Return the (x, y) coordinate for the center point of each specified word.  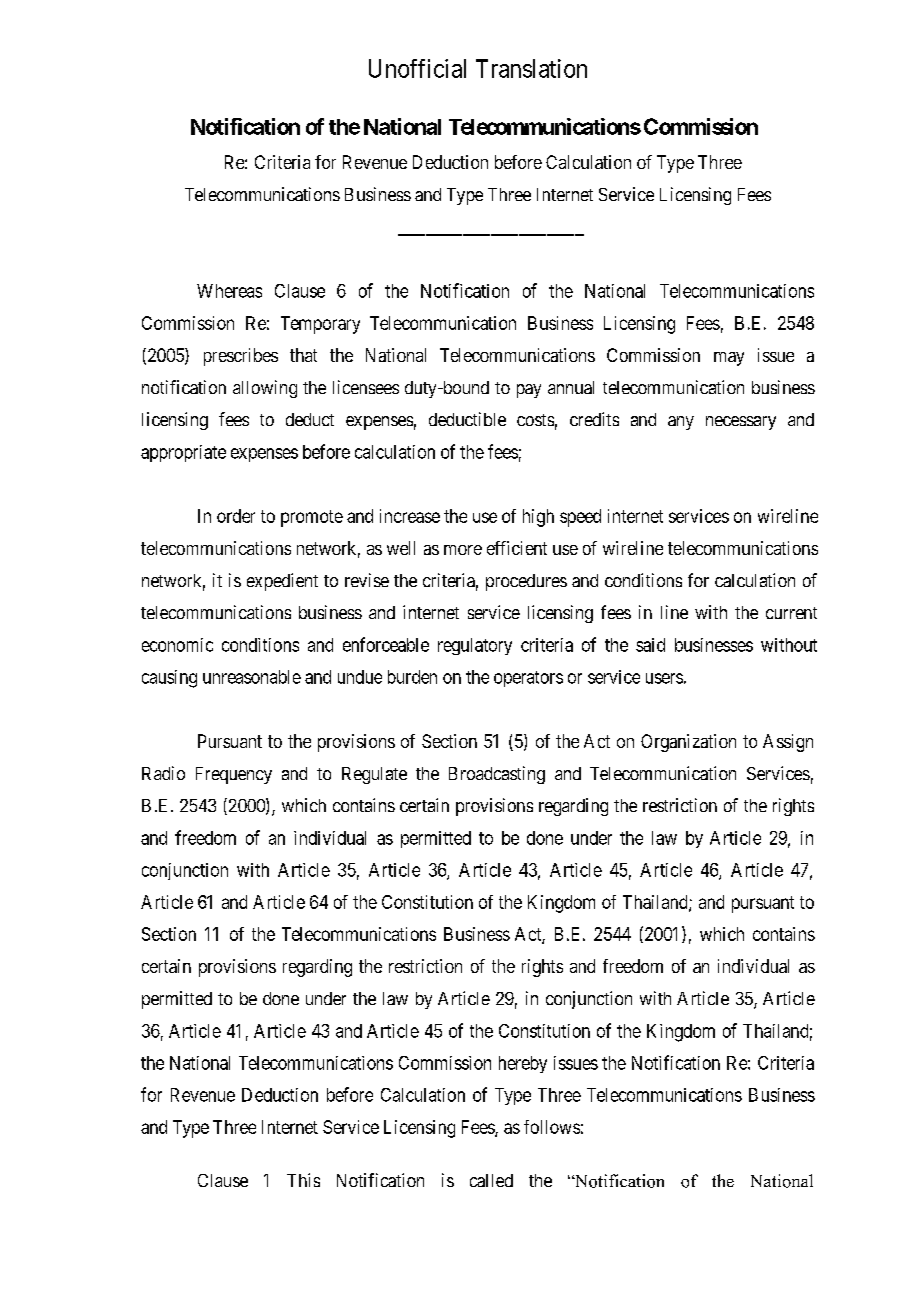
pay (529, 391)
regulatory (475, 646)
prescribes (241, 357)
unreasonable (252, 677)
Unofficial (417, 68)
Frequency (234, 775)
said (650, 645)
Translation (531, 68)
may (729, 359)
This (303, 1180)
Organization (688, 743)
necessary (741, 423)
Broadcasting (497, 775)
